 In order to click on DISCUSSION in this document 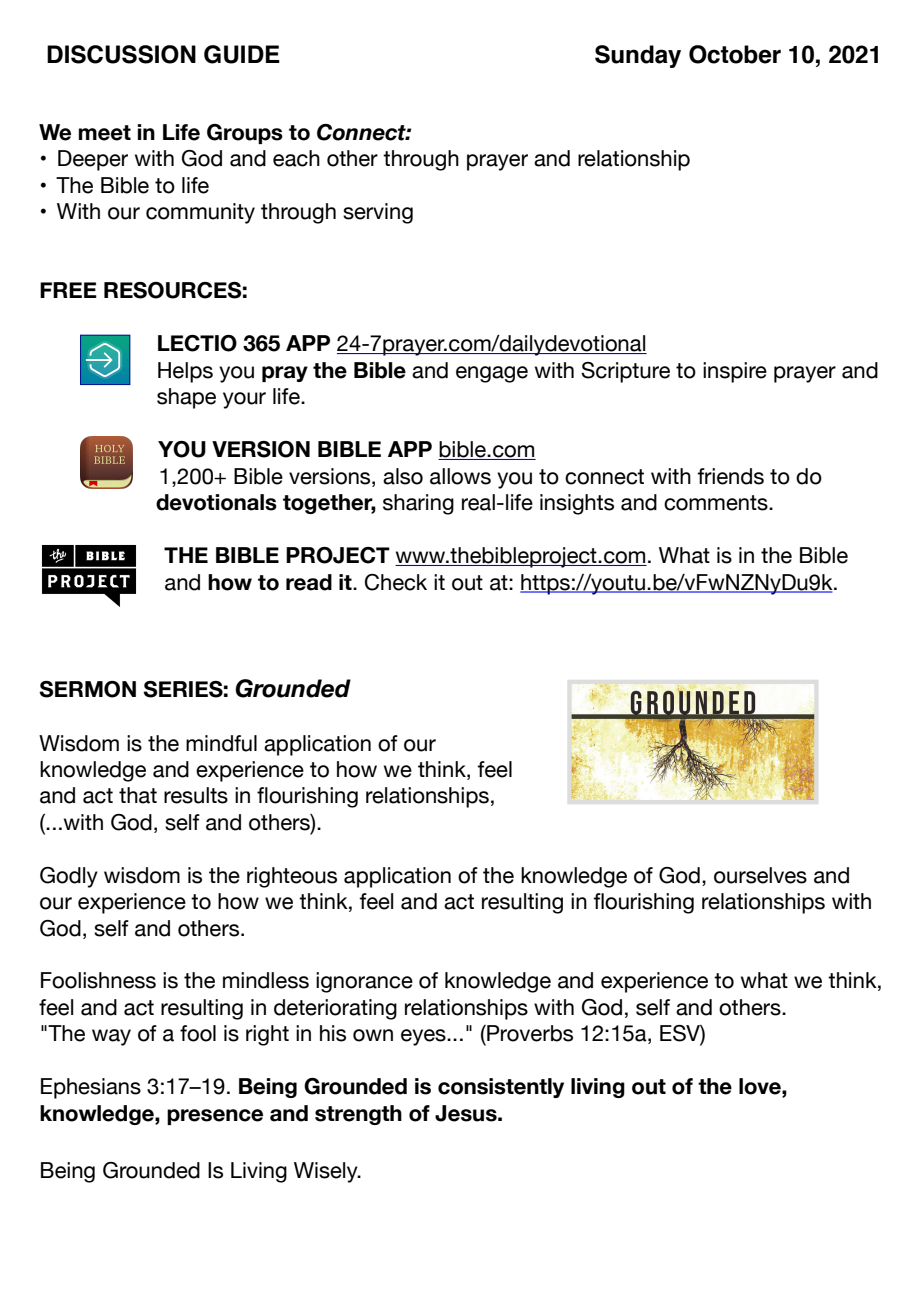, I will do `click(121, 54)`.
